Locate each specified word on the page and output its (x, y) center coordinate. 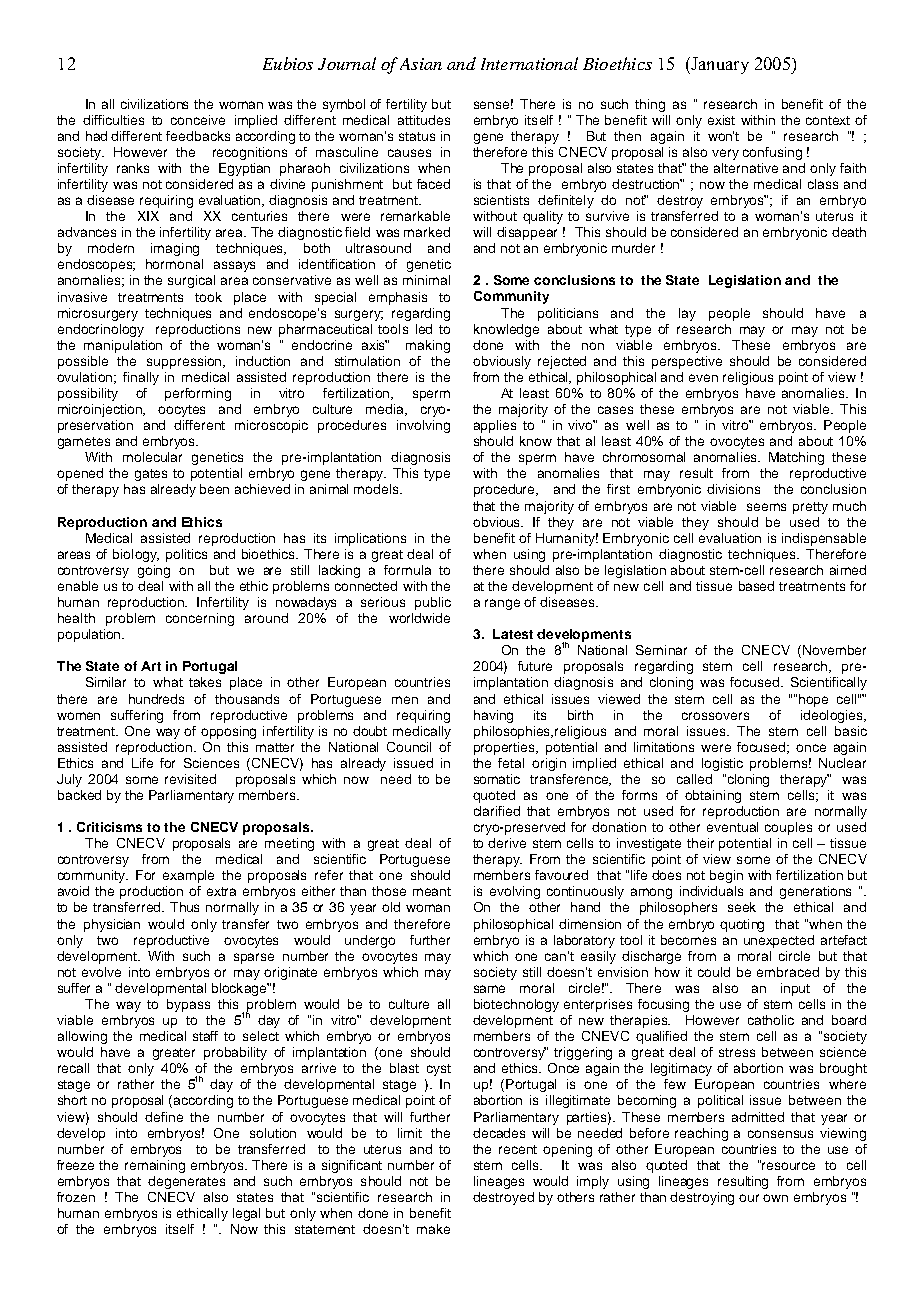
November (834, 650)
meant (432, 891)
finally (141, 378)
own (775, 1198)
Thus (184, 907)
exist (721, 120)
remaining (155, 1166)
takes (205, 682)
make (433, 1229)
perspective (687, 362)
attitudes (424, 120)
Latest (513, 634)
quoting (742, 925)
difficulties (113, 120)
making (428, 346)
